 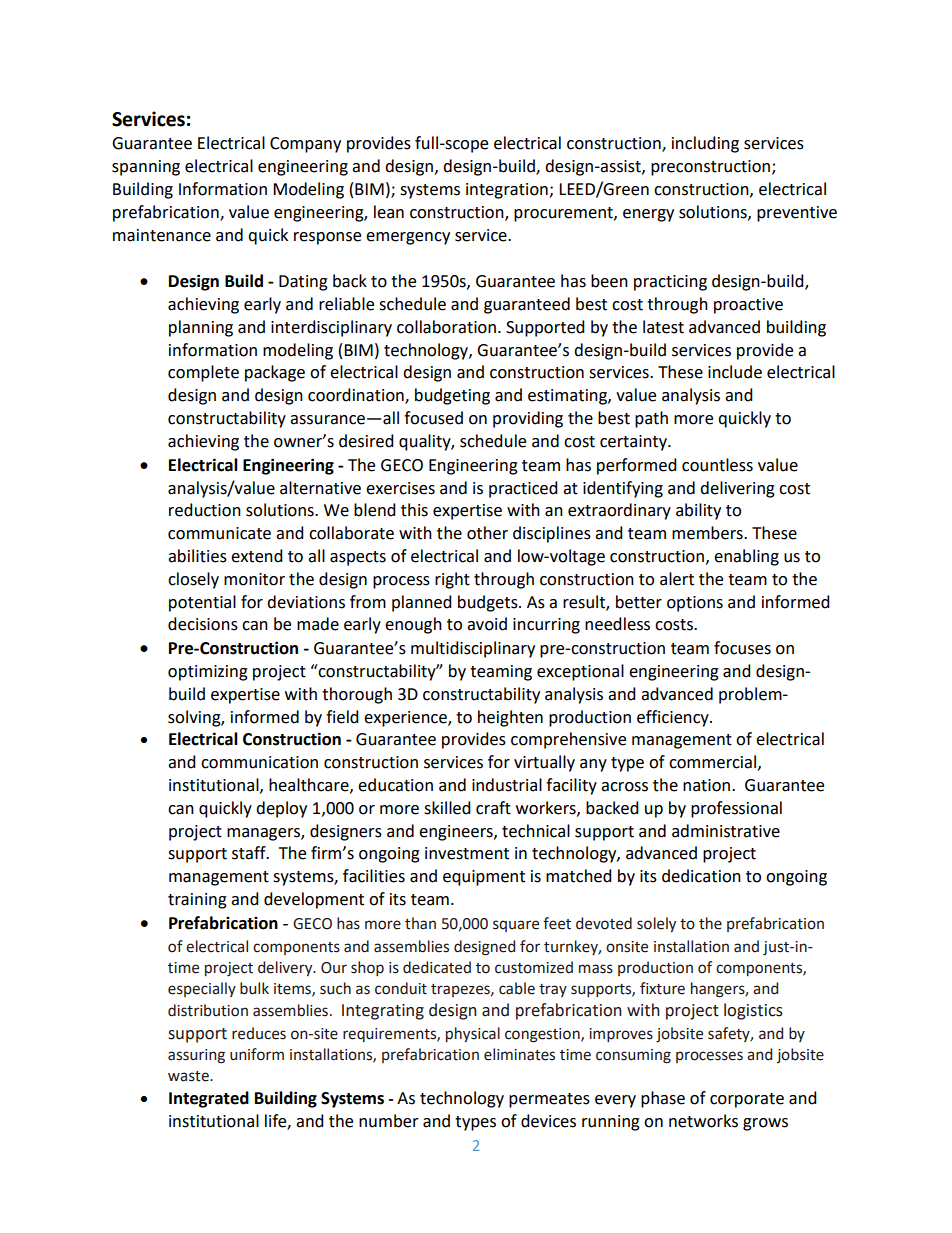 What do you see at coordinates (205, 510) in the screenshot?
I see `reduction` at bounding box center [205, 510].
